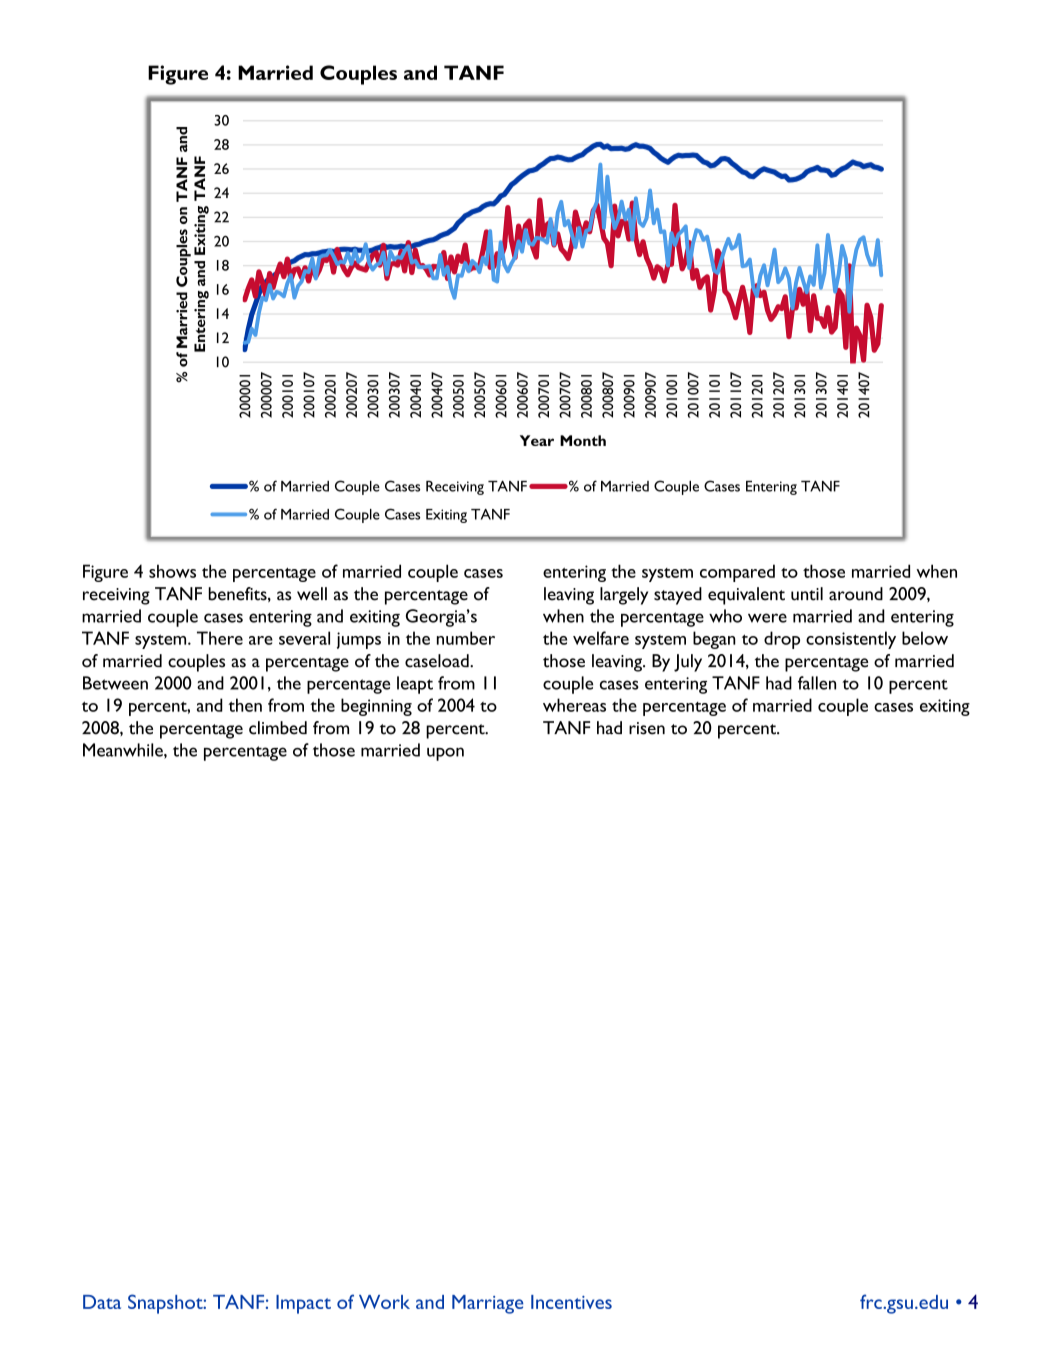 This screenshot has width=1051, height=1360. Describe the element at coordinates (647, 728) in the screenshot. I see `risen` at that location.
